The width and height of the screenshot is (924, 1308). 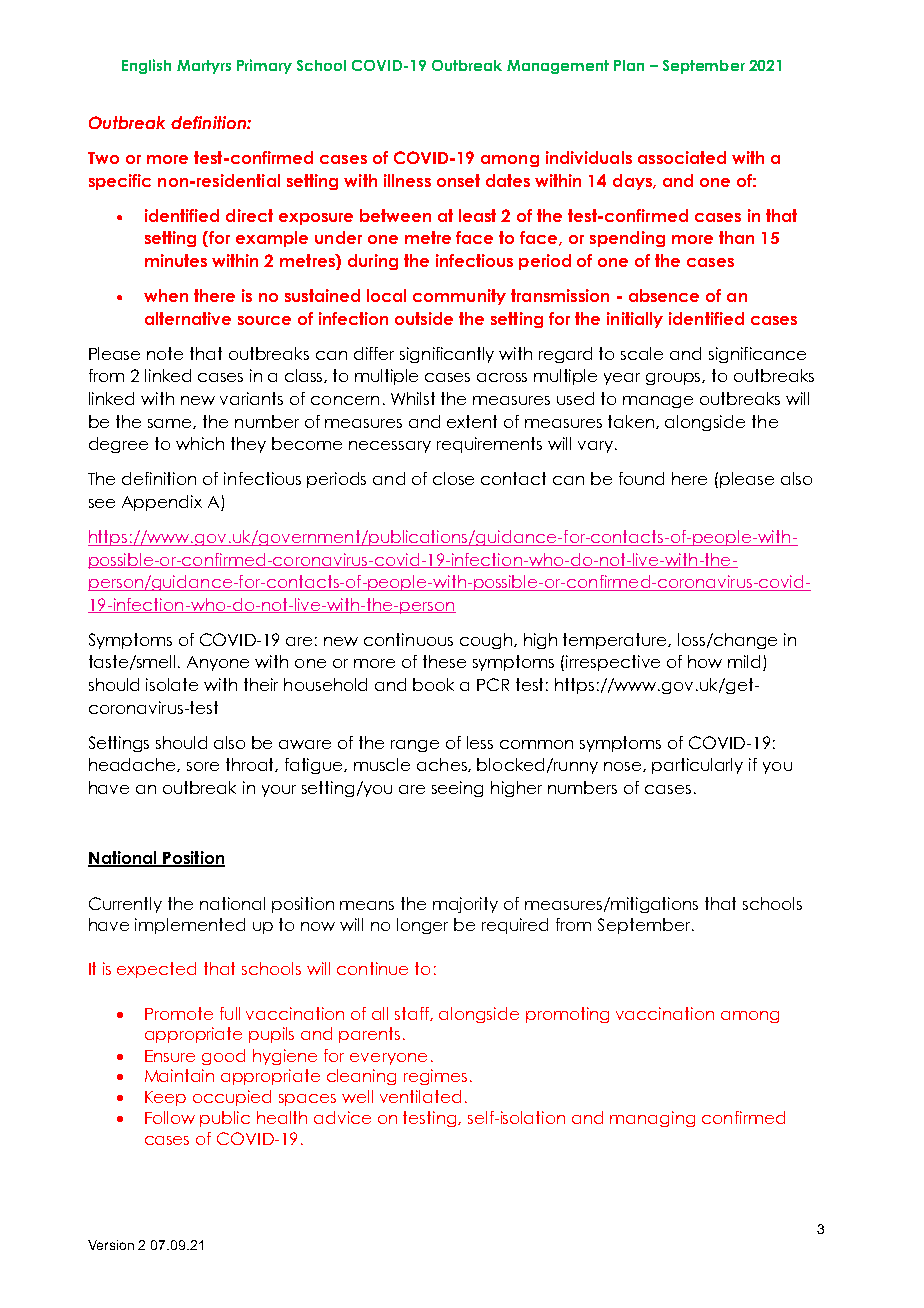 What do you see at coordinates (172, 684) in the screenshot?
I see `isolate` at bounding box center [172, 684].
